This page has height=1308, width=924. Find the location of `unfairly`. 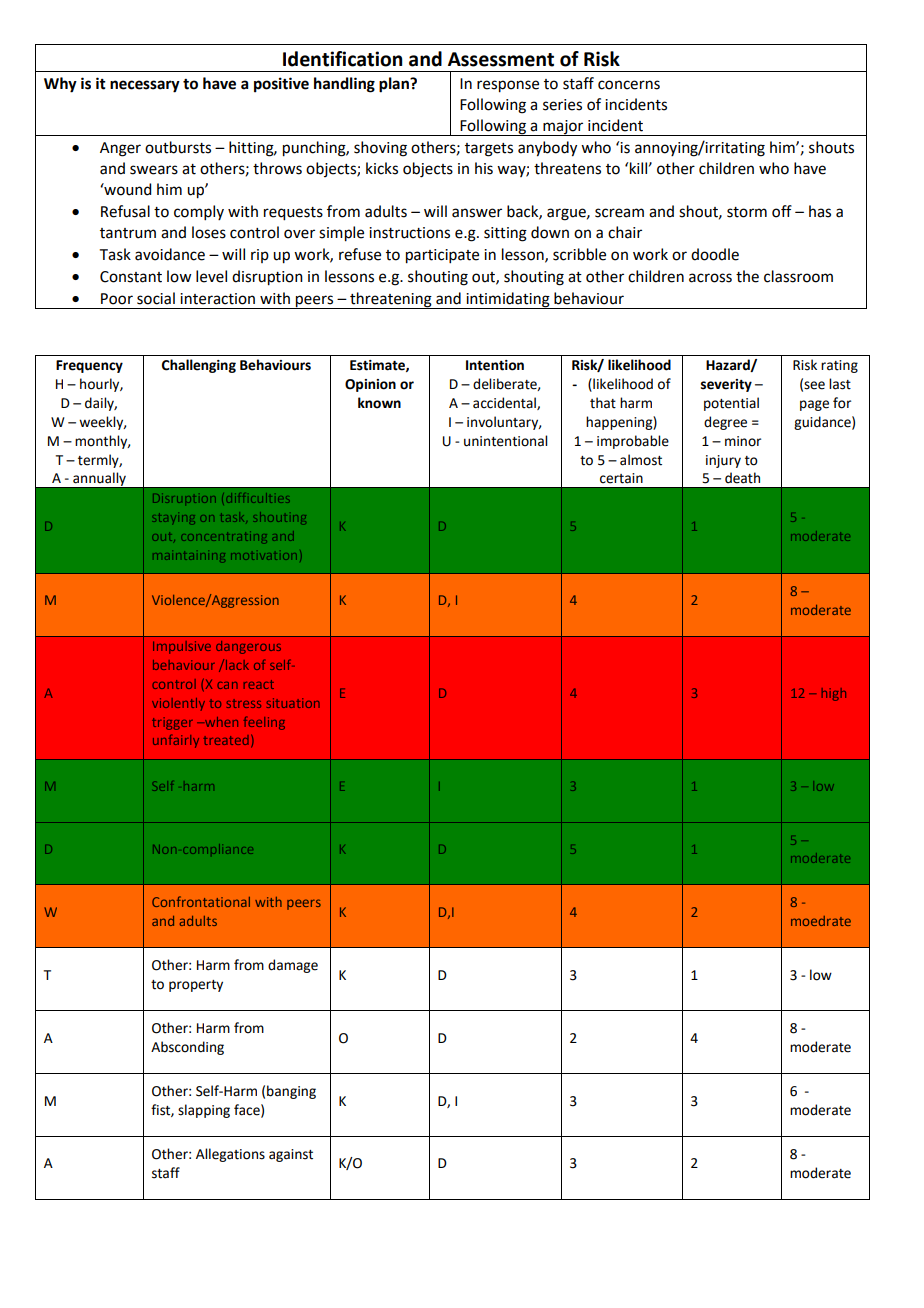

unfairly is located at coordinates (176, 741).
